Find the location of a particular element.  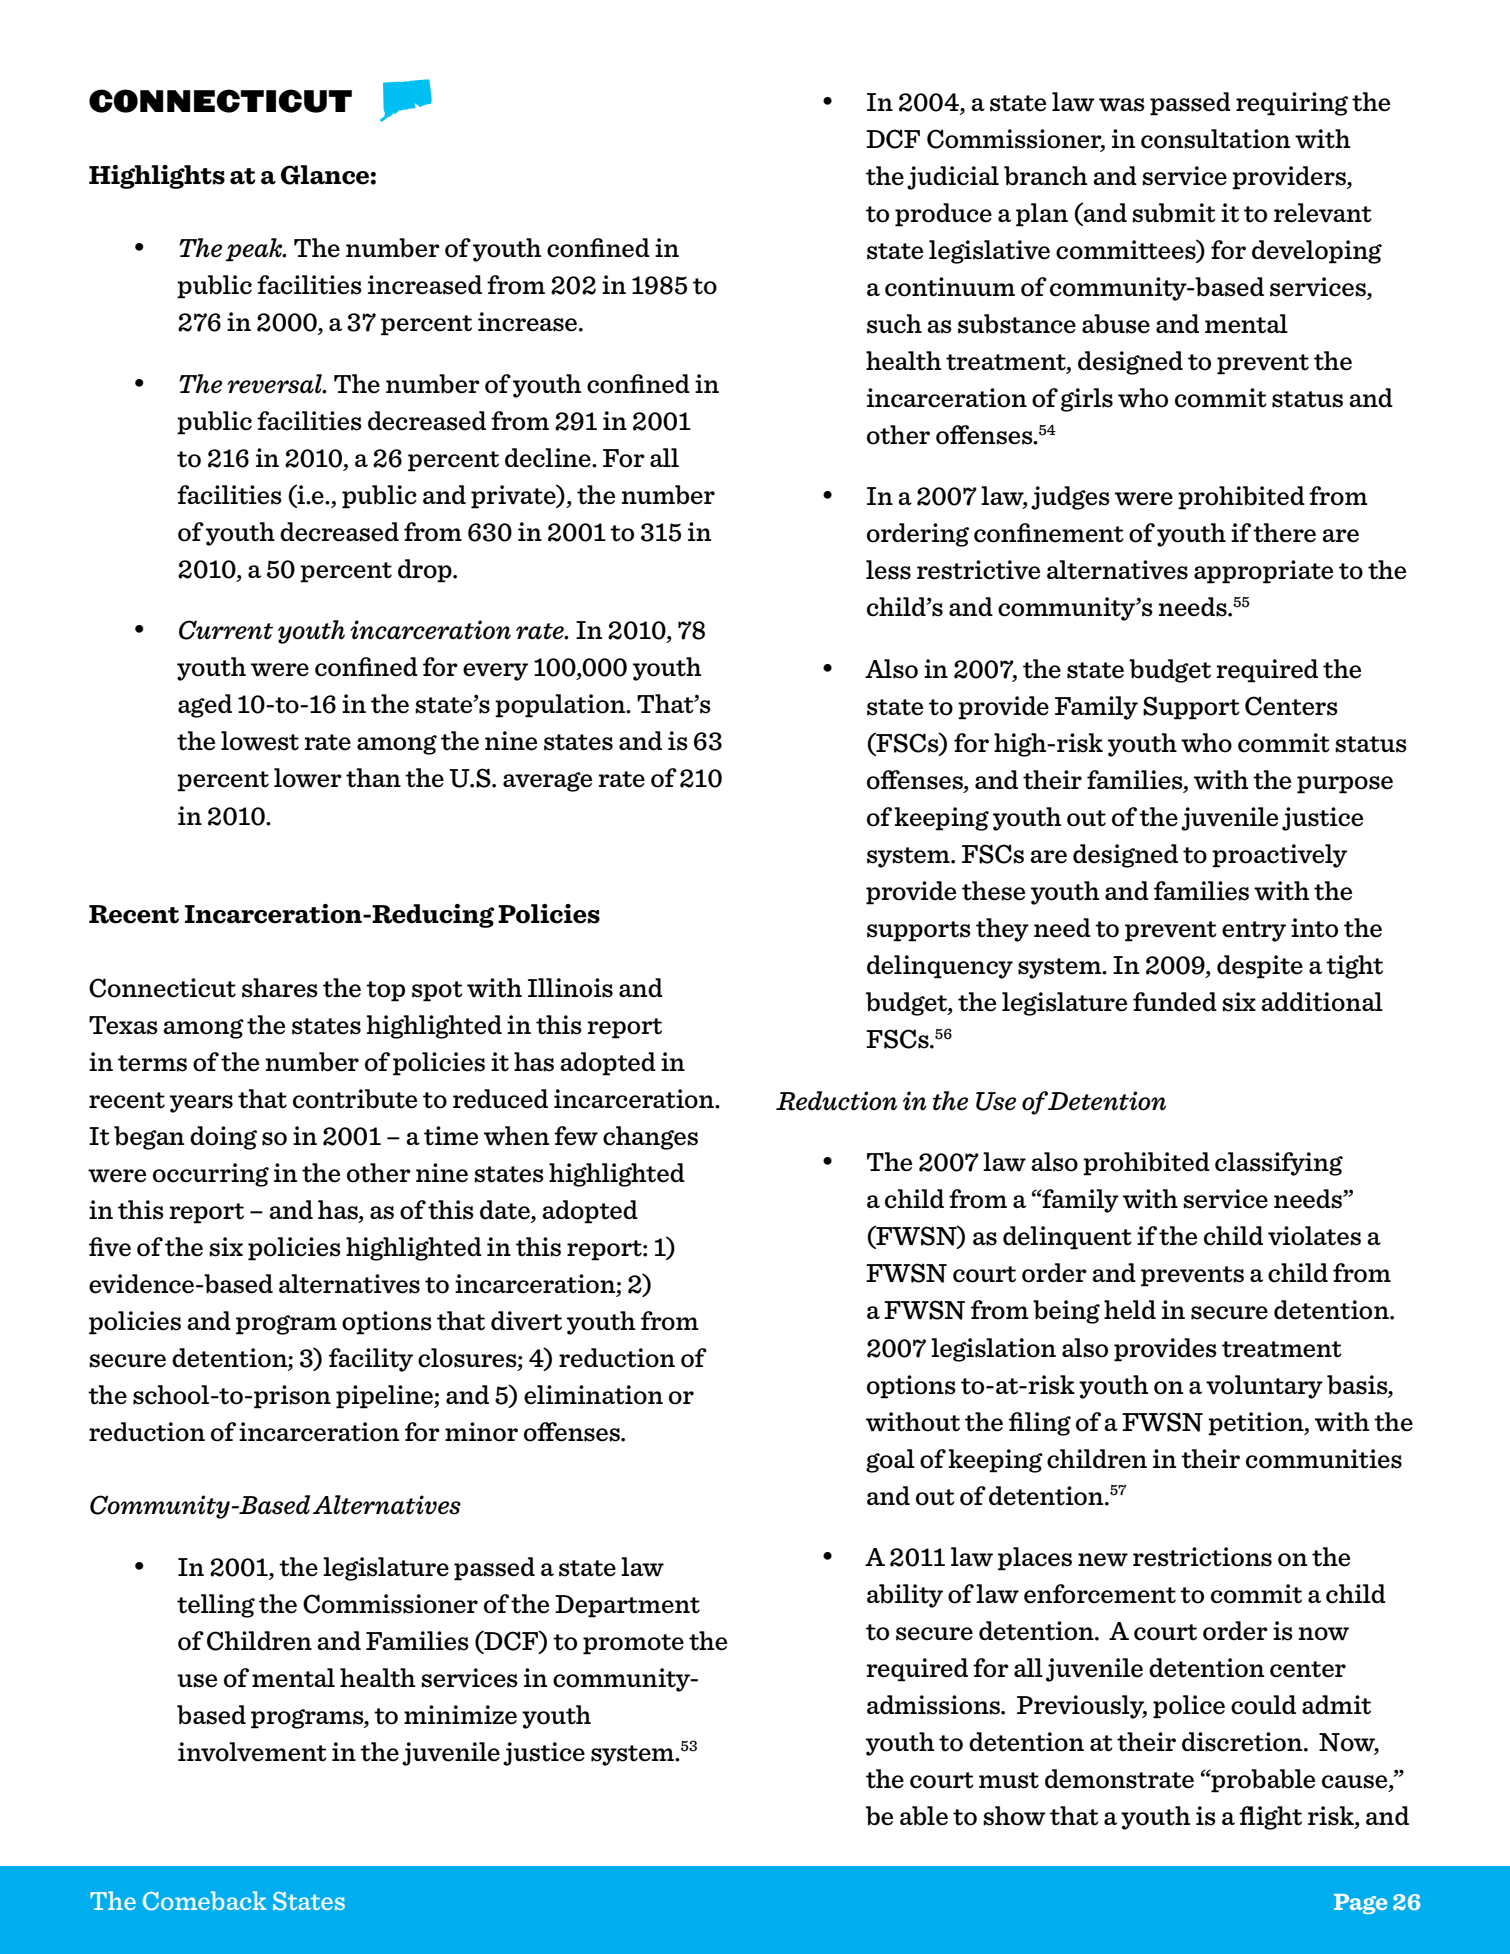

judicial is located at coordinates (953, 178).
